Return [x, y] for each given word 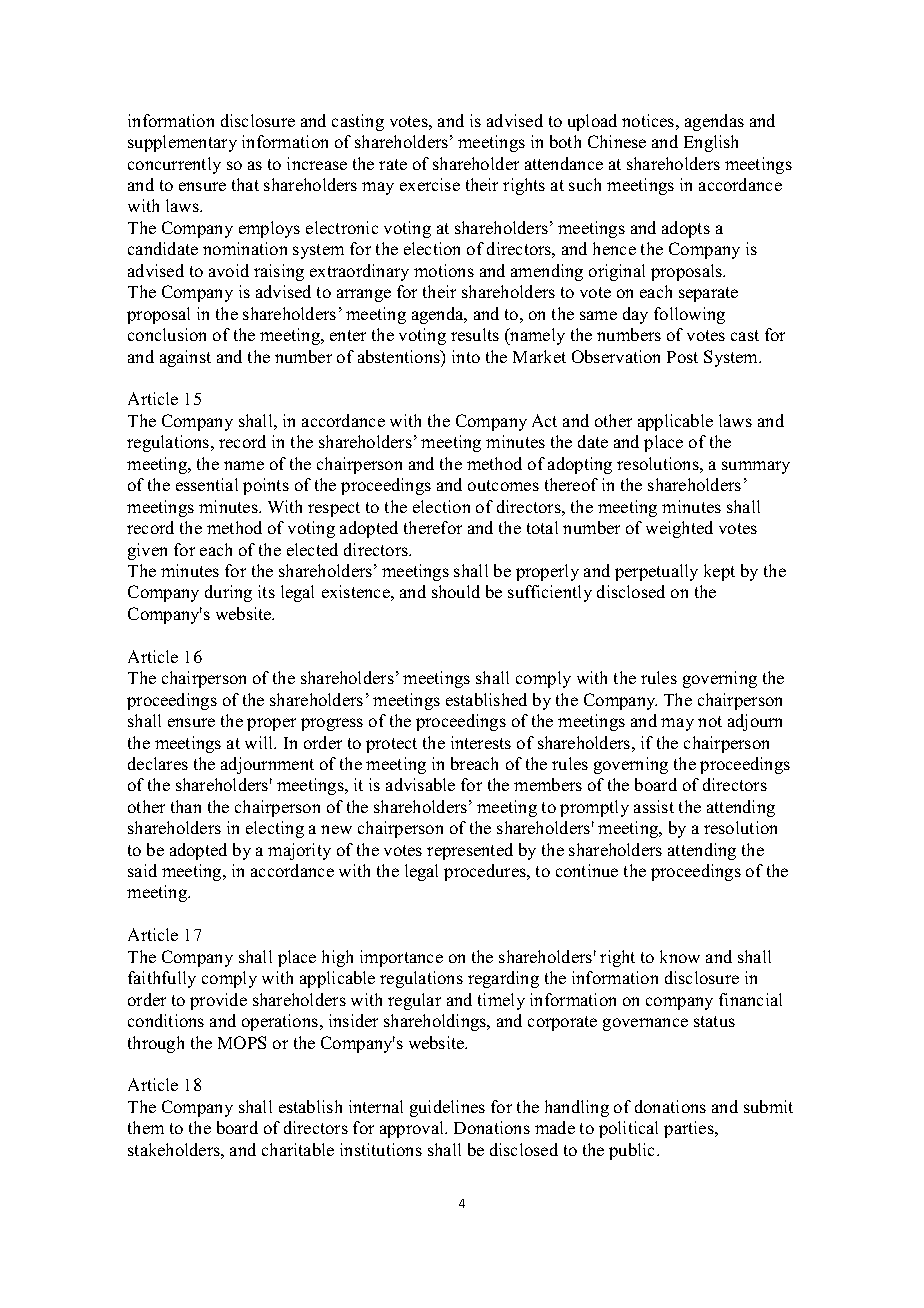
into [466, 356]
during [228, 593]
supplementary [182, 143]
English [711, 143]
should [456, 591]
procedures [486, 872]
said [142, 870]
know [680, 956]
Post [682, 357]
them [146, 1127]
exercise [430, 184]
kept [719, 572]
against [185, 358]
